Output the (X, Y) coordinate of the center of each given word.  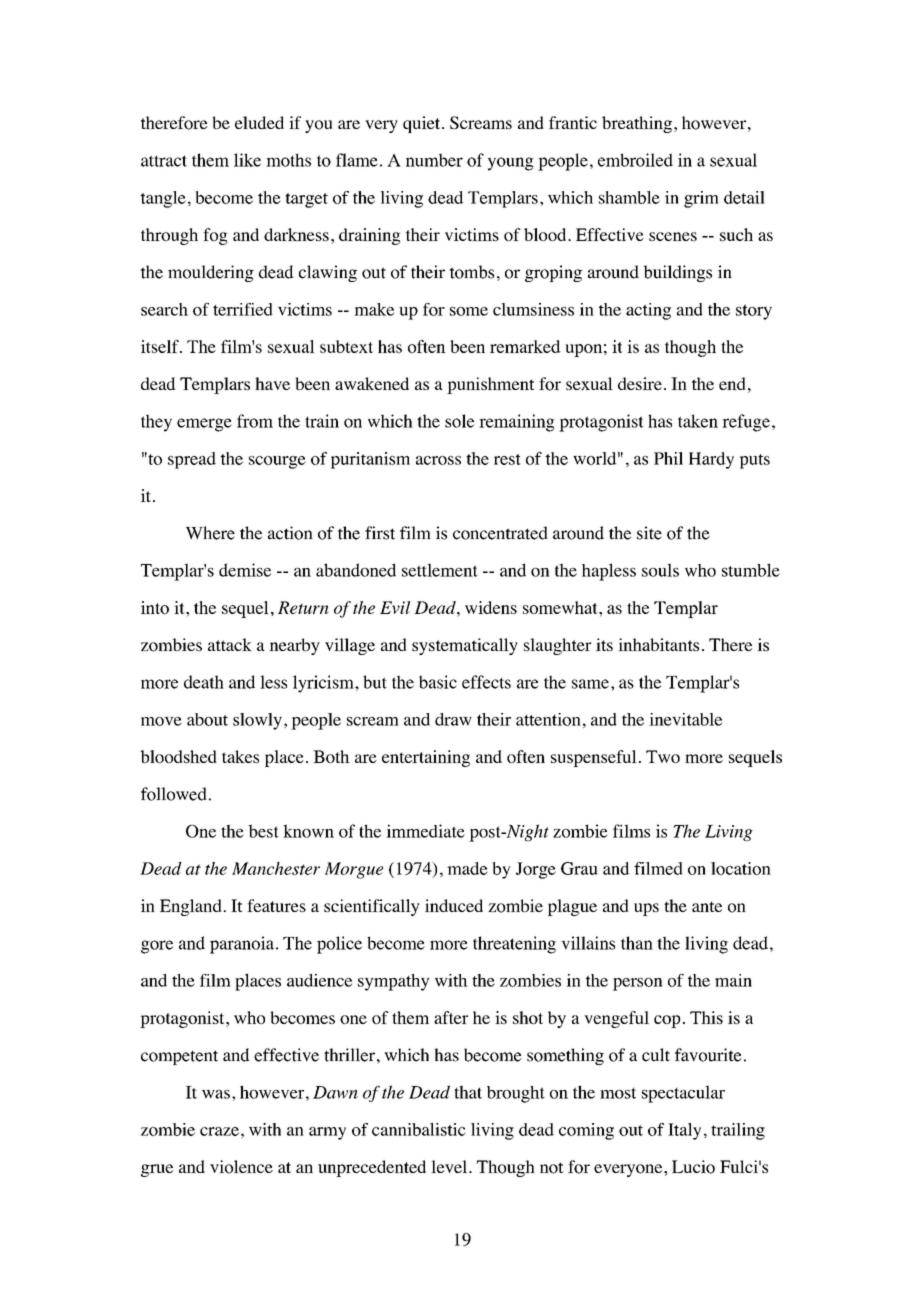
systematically (465, 646)
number (434, 160)
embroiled (635, 160)
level (450, 1166)
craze (219, 1131)
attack (230, 644)
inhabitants (658, 644)
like (247, 160)
